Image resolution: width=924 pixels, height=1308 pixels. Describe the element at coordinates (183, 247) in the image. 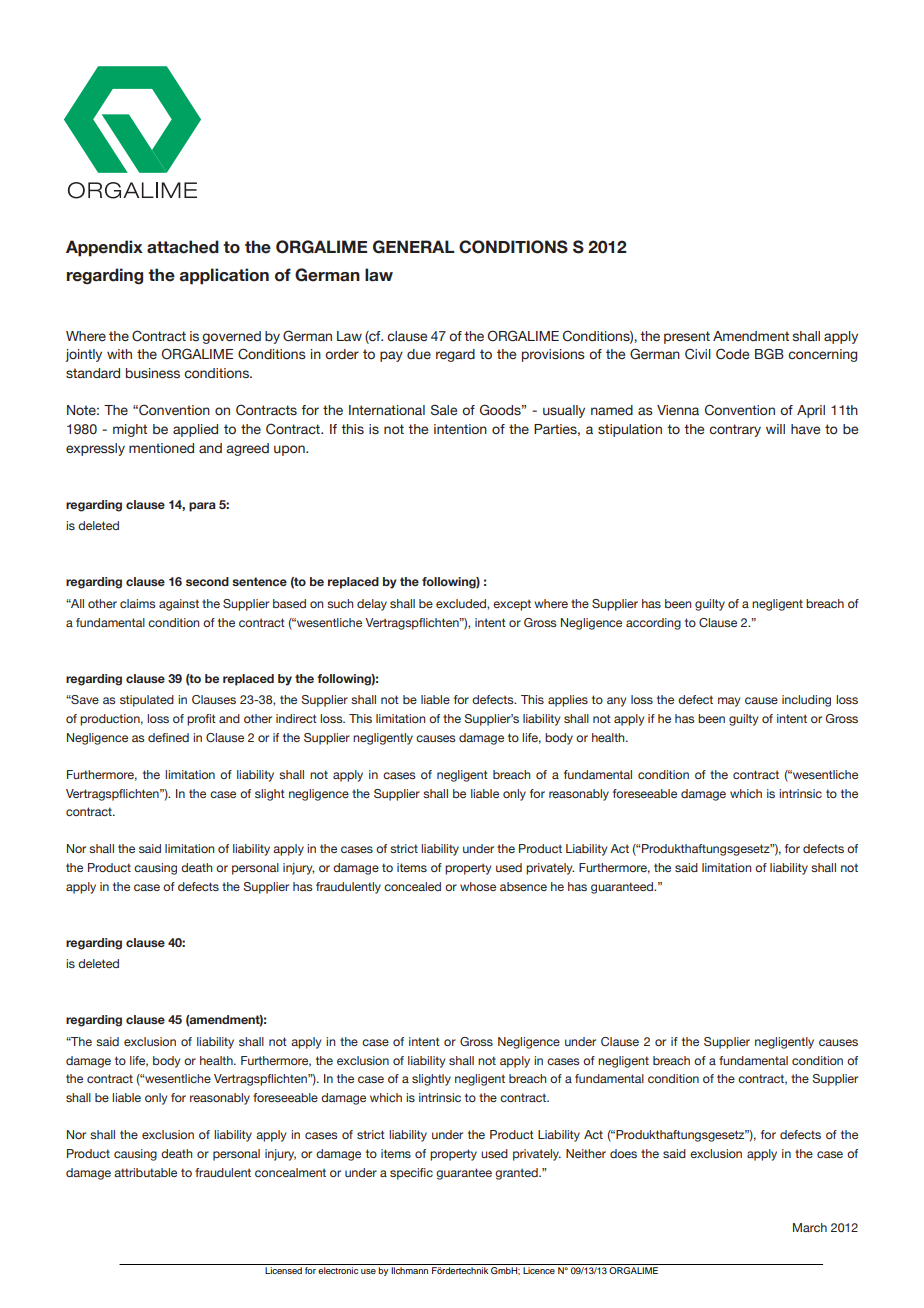

I see `attached` at that location.
